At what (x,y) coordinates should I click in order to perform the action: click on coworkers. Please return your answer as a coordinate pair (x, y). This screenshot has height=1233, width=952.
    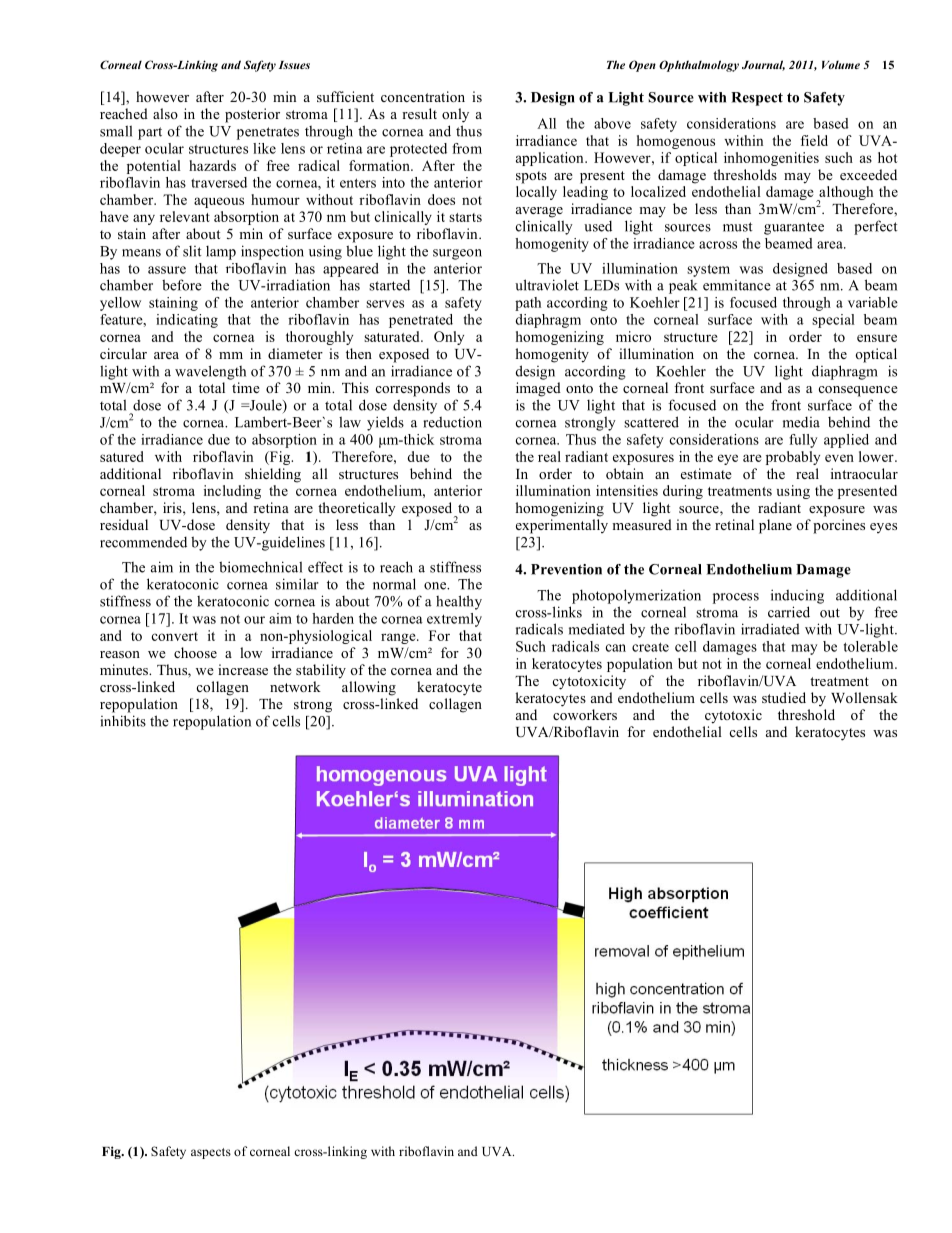
    Looking at the image, I should click on (585, 714).
